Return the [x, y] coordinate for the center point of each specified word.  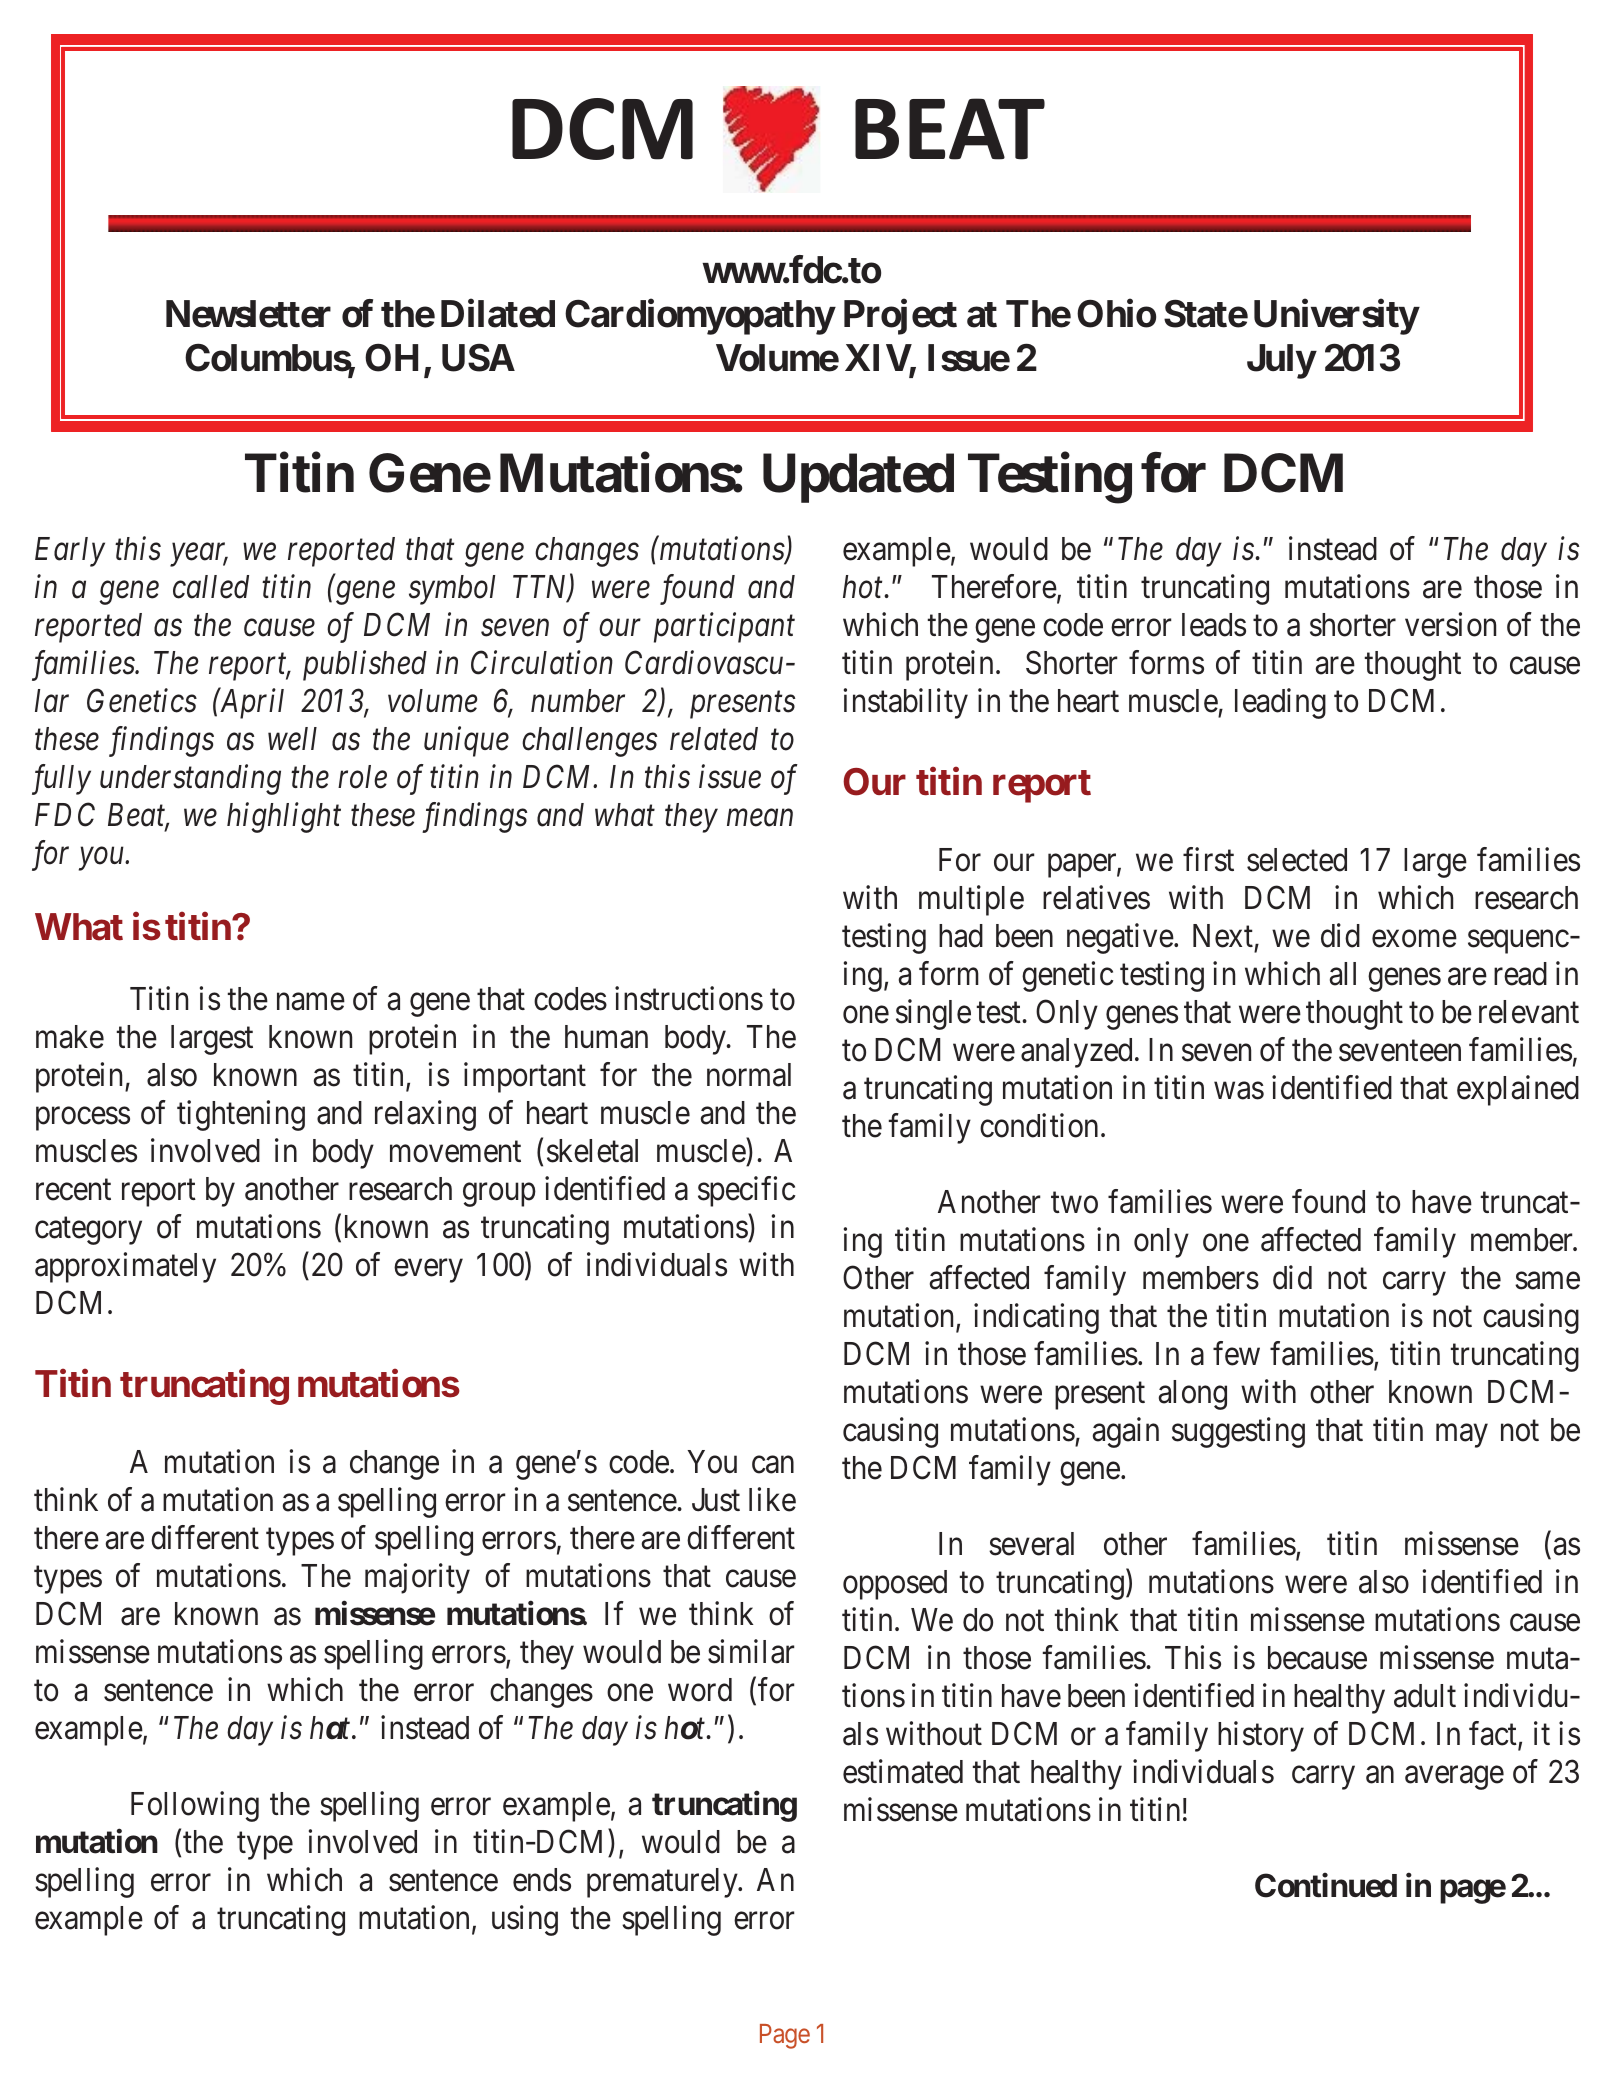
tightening [241, 1116]
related [714, 739]
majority [417, 1578]
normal [749, 1075]
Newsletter [248, 314]
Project [900, 317]
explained [1518, 1090]
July [1281, 361]
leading [1280, 704]
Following [195, 1806]
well [292, 739]
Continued [1326, 1885]
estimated [903, 1772]
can [773, 1465]
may [1462, 1436]
